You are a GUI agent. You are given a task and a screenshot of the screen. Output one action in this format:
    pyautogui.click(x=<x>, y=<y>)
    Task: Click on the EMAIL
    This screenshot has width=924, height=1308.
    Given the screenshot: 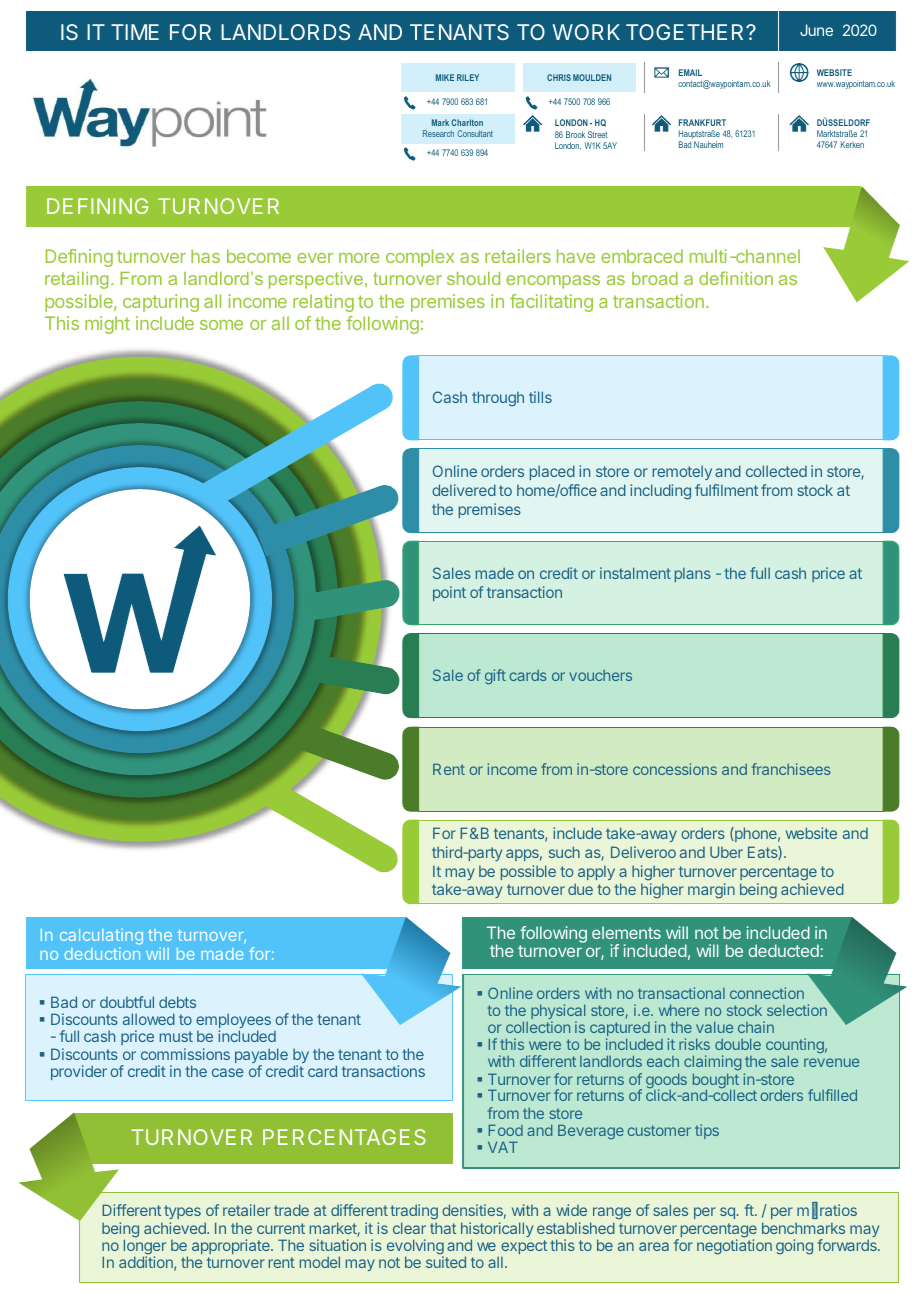 What is the action you would take?
    pyautogui.click(x=690, y=72)
